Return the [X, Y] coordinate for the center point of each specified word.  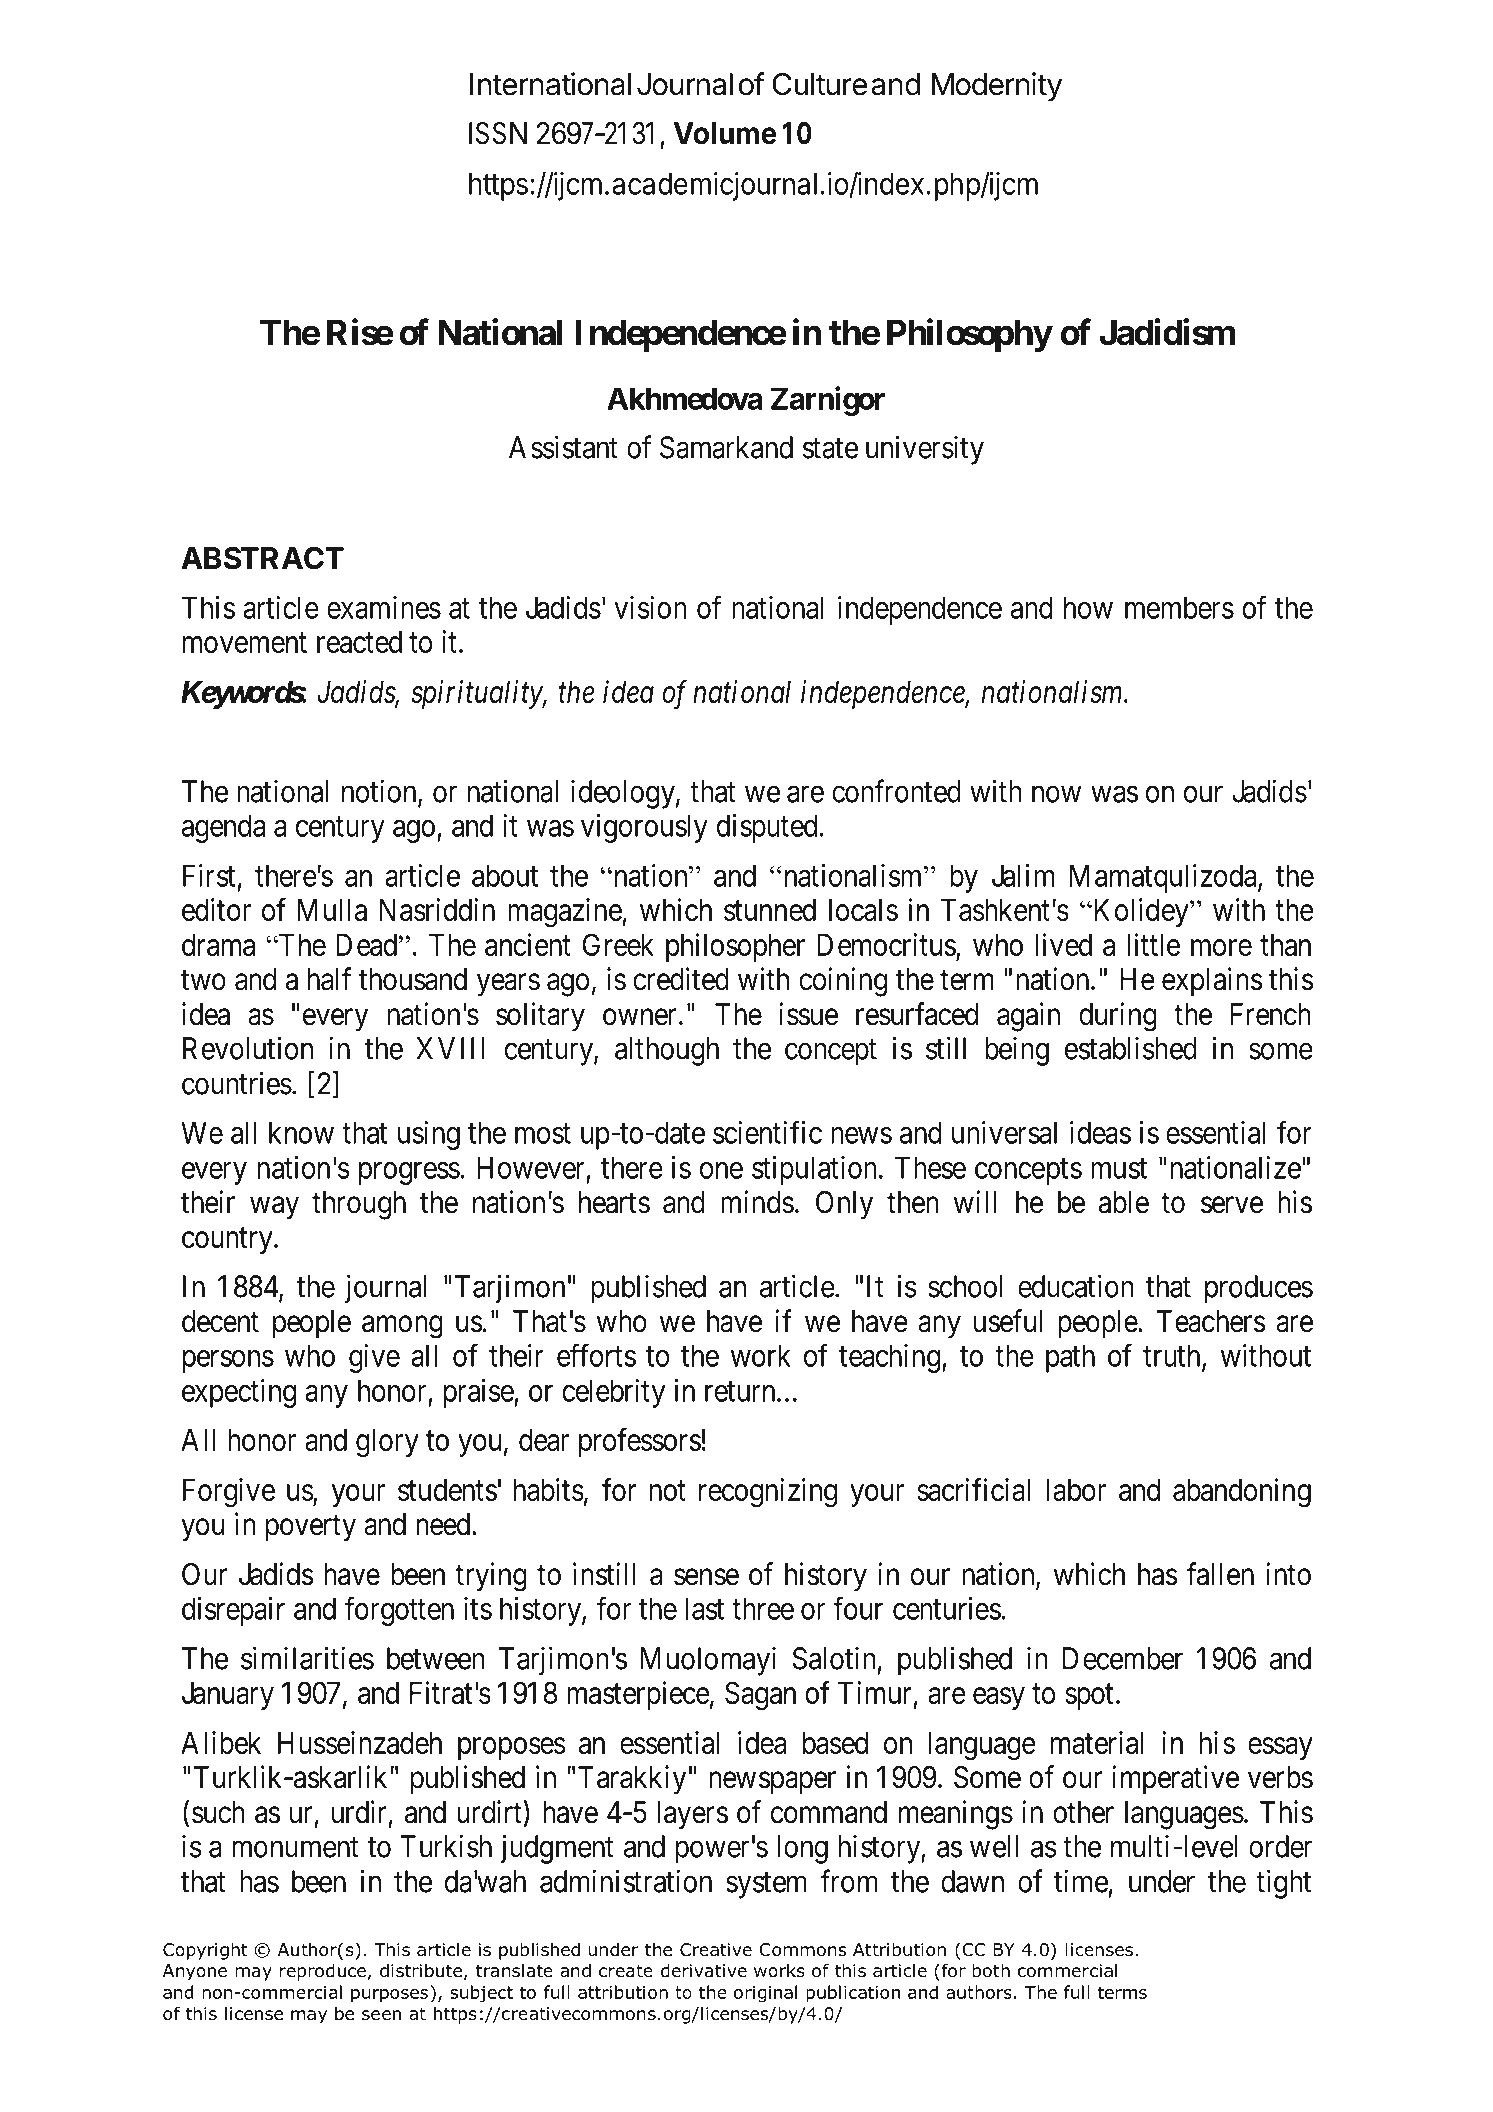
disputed [767, 828]
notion [380, 792]
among [402, 1327]
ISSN [498, 133]
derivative [704, 1970]
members [1179, 607]
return [741, 1392]
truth [1173, 1356]
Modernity [997, 87]
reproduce [323, 1972]
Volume [724, 133]
